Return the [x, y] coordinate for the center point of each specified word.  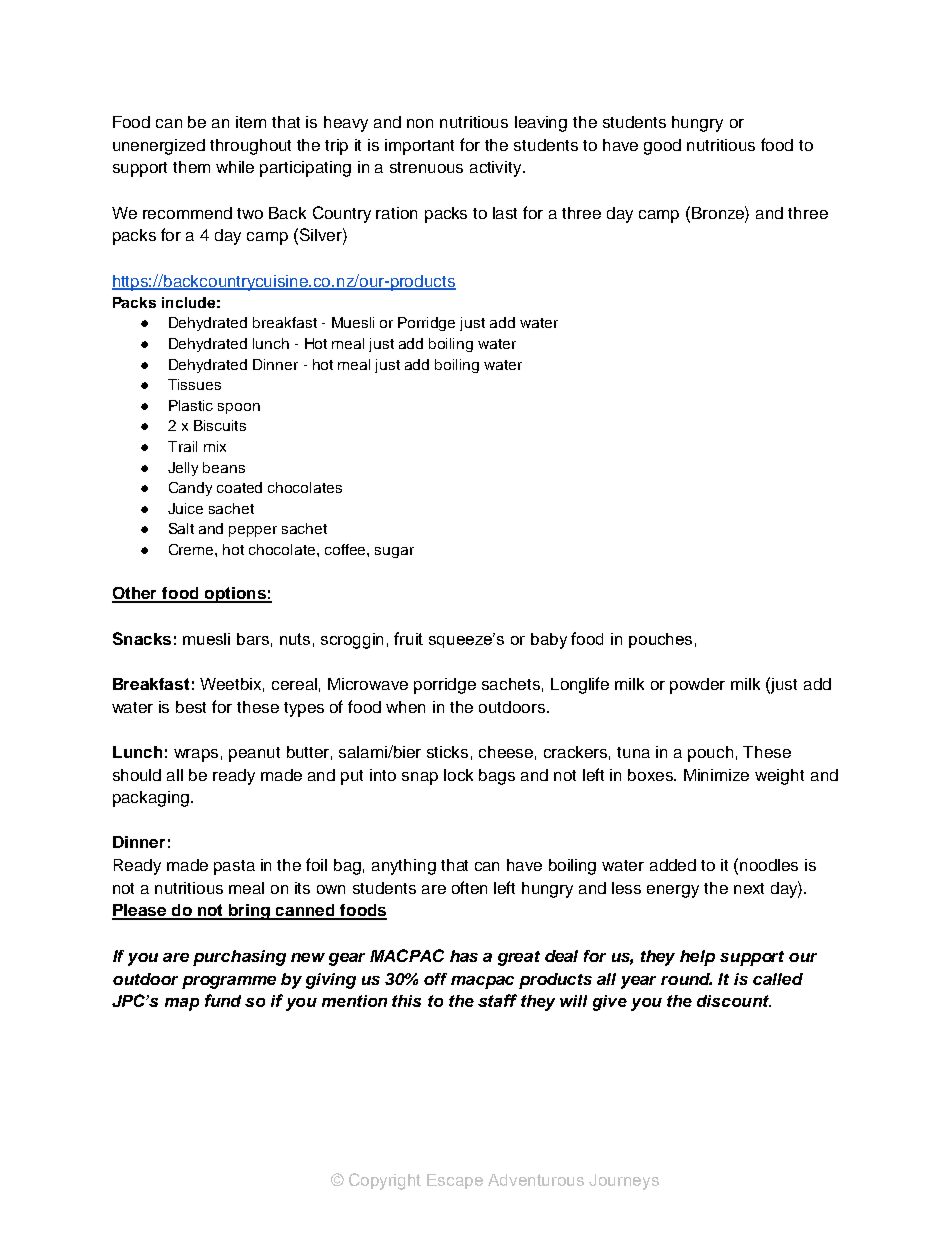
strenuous [426, 167]
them [191, 167]
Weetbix [232, 685]
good [662, 147]
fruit [408, 638]
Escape [455, 1181]
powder [697, 686]
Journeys [624, 1182]
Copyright [385, 1181]
